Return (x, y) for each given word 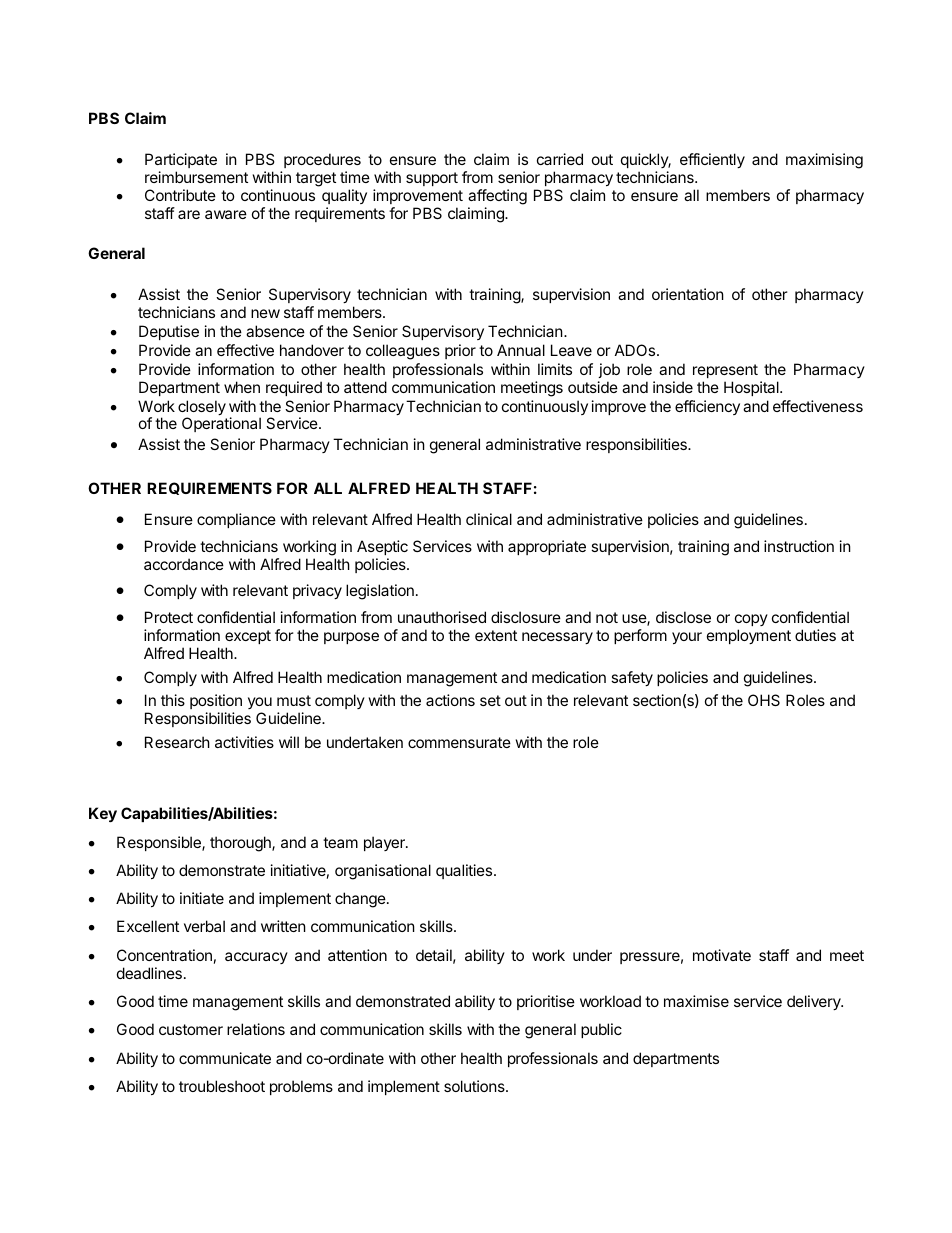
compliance (236, 520)
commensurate (459, 742)
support (432, 179)
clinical (489, 519)
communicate (225, 1058)
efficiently (712, 160)
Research (177, 742)
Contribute (180, 195)
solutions (475, 1086)
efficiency (707, 407)
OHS (764, 700)
